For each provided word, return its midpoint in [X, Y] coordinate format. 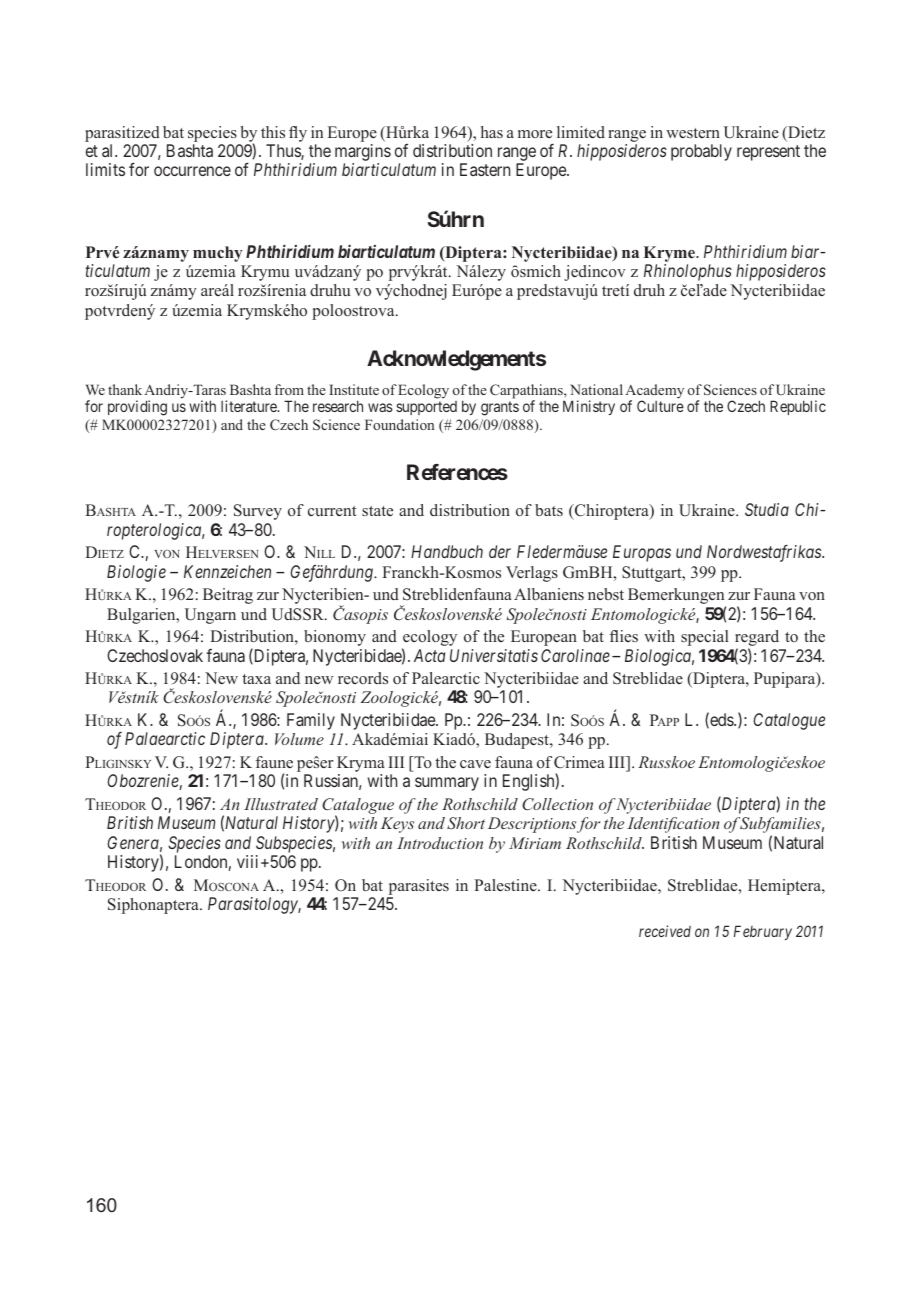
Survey [258, 512]
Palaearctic [165, 738]
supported [426, 408]
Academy [654, 392]
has [492, 132]
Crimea [579, 762]
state [377, 511]
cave [475, 764]
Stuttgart [653, 574]
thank [125, 389]
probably [701, 152]
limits [105, 169]
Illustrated [281, 804]
